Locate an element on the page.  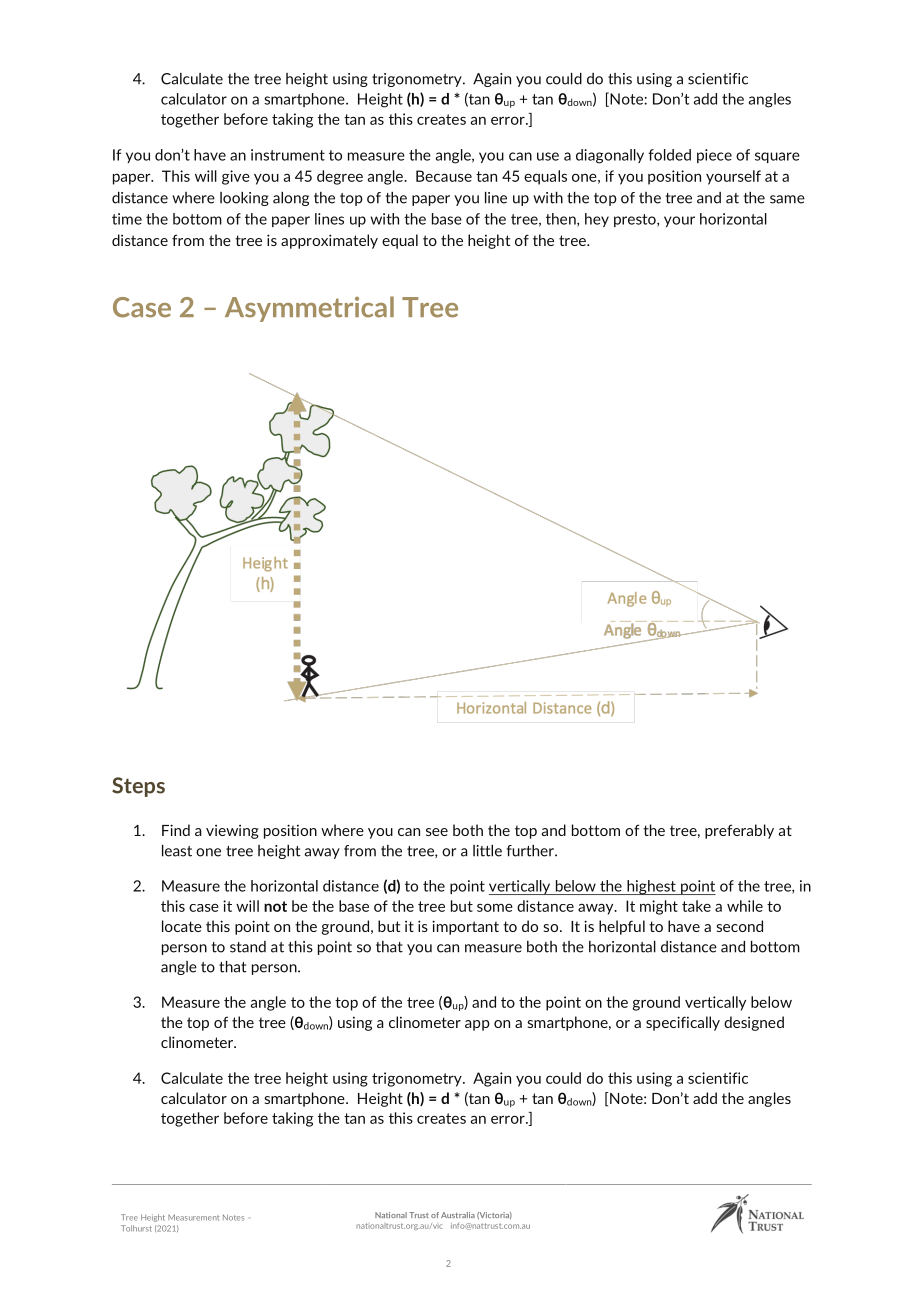
least is located at coordinates (177, 851).
